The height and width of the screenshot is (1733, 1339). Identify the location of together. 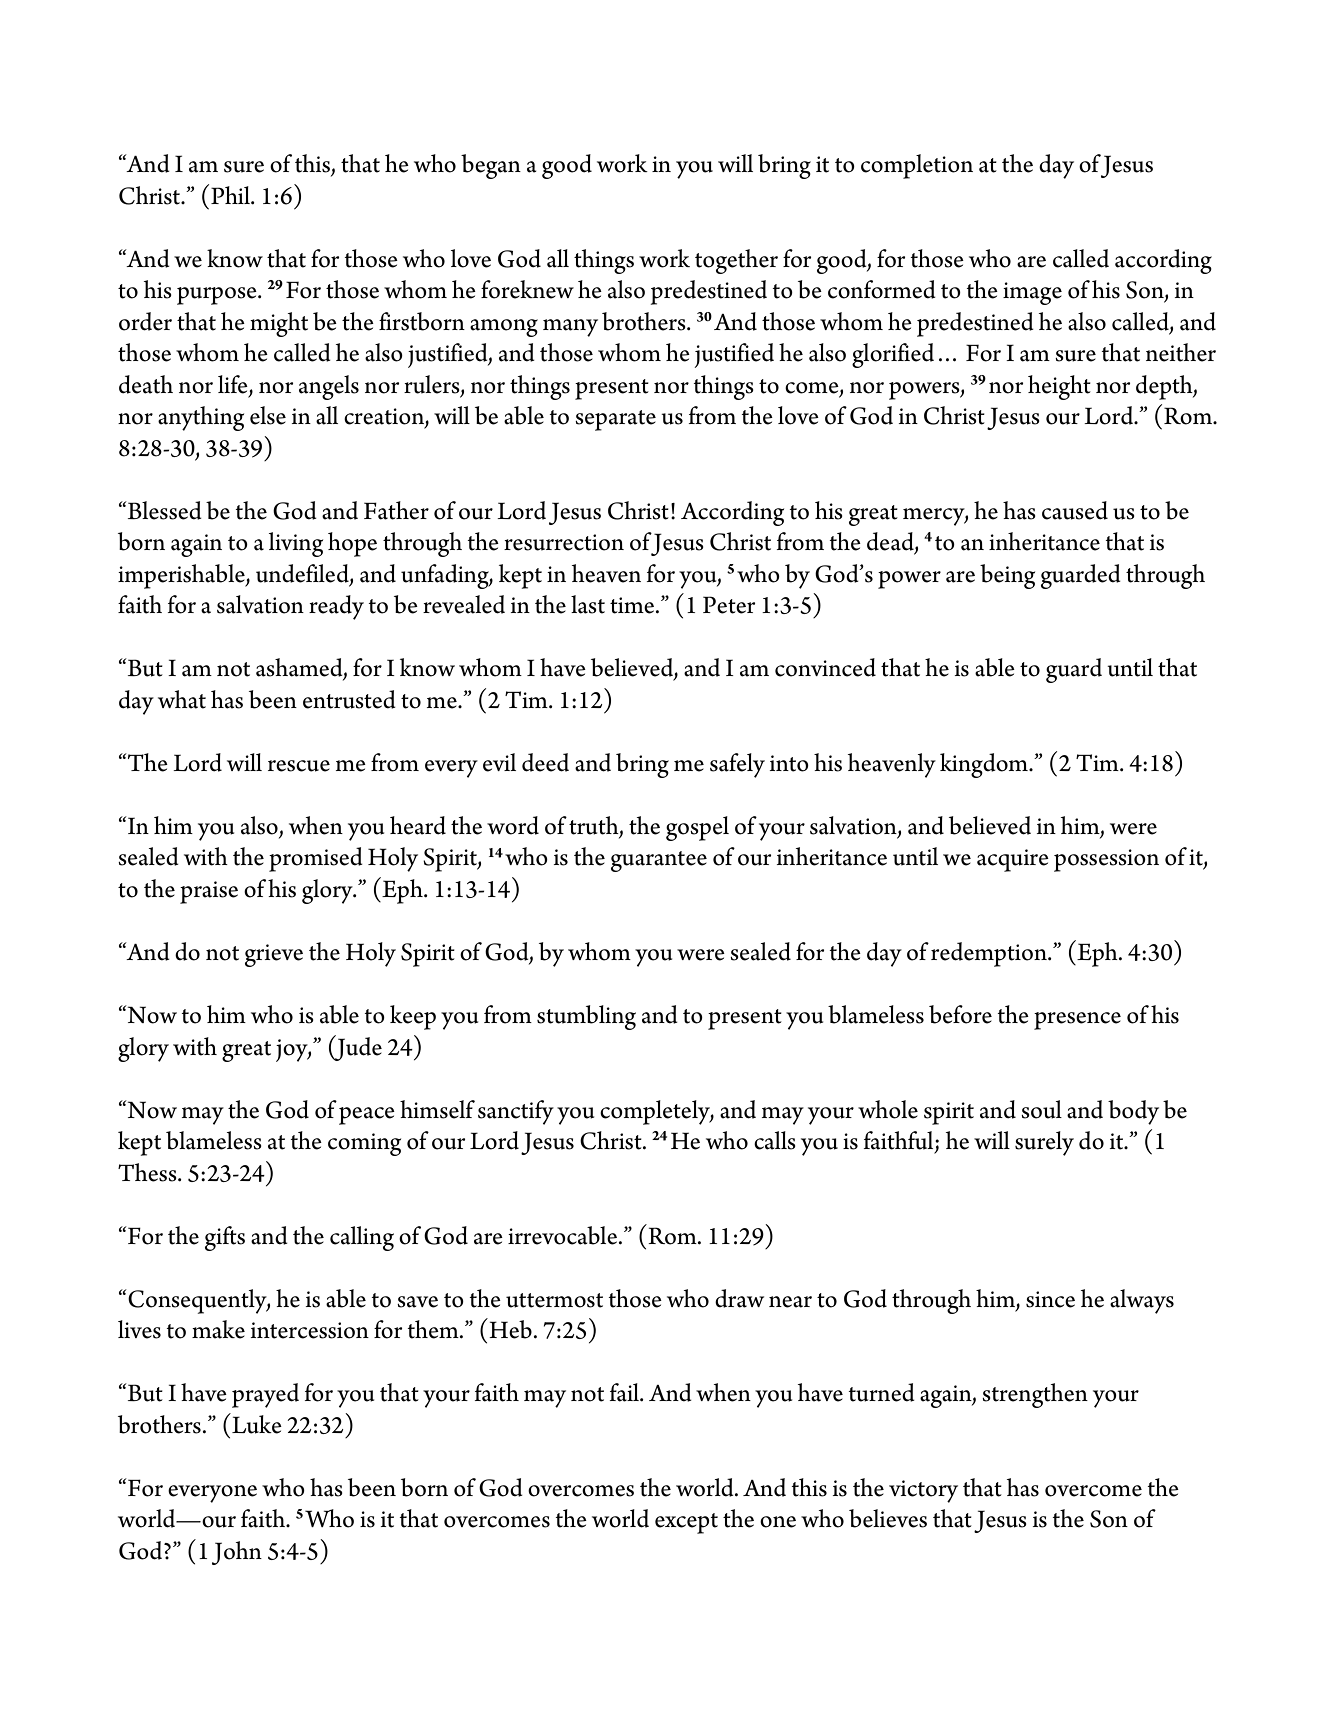
(736, 261).
